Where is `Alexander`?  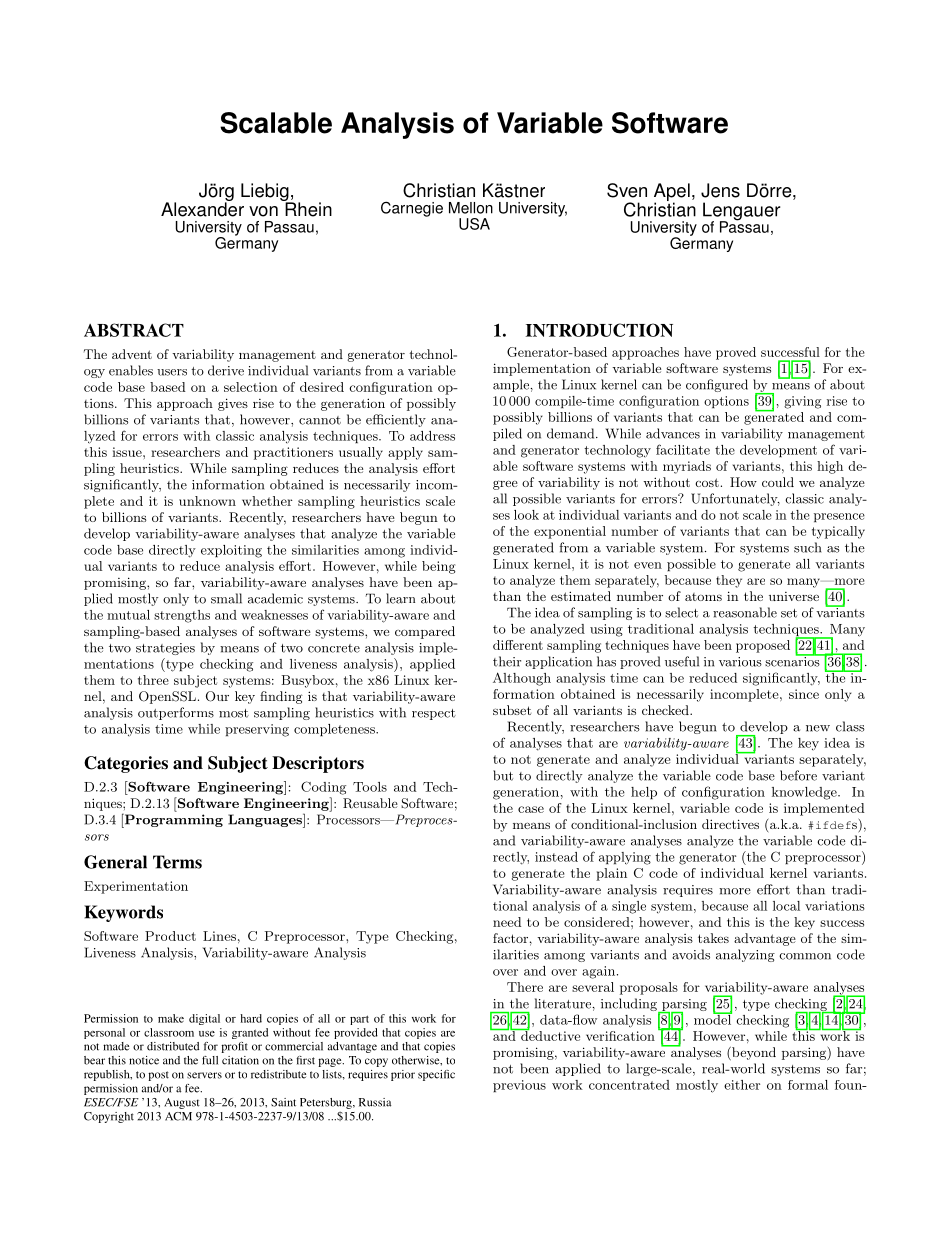 Alexander is located at coordinates (202, 208).
